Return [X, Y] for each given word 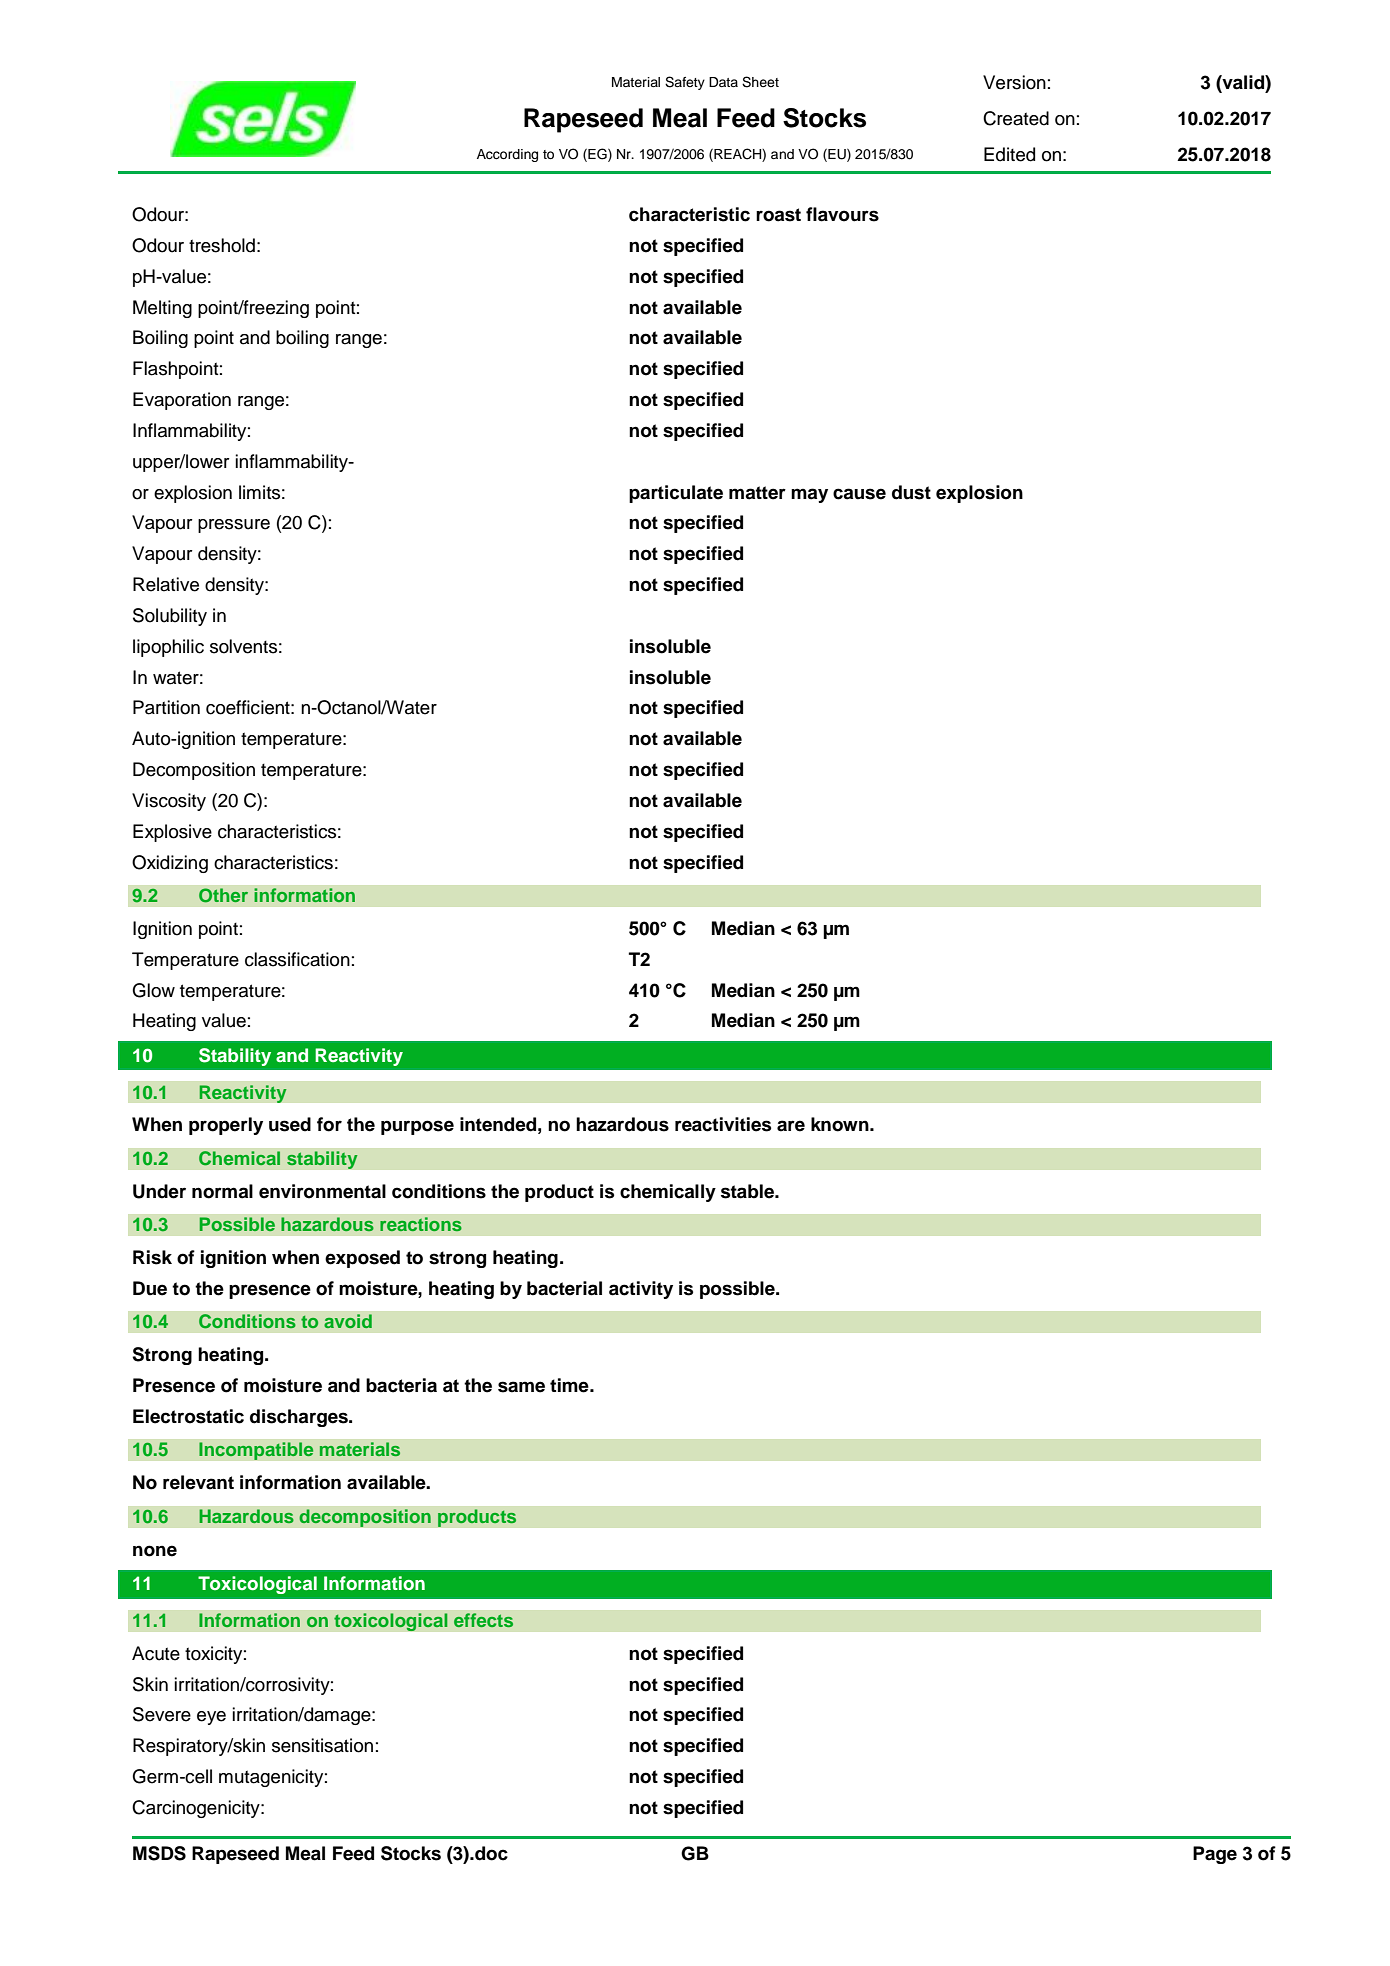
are [791, 1126]
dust [911, 492]
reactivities [723, 1124]
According [507, 155]
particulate [676, 494]
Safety [685, 83]
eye [211, 1718]
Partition [166, 707]
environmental [322, 1191]
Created [1016, 118]
